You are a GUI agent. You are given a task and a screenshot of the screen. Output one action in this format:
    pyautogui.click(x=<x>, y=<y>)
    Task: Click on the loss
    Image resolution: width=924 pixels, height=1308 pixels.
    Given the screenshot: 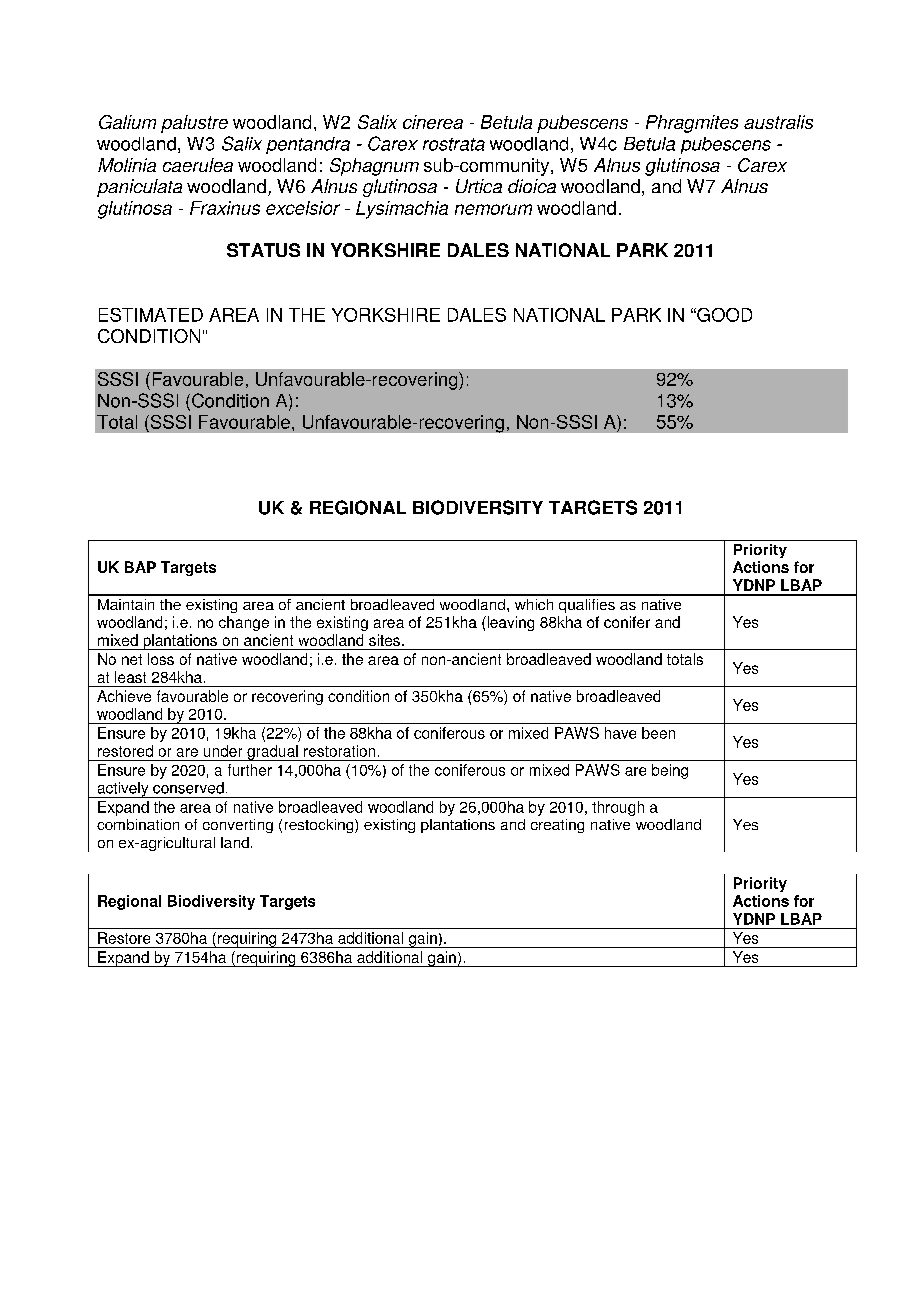 What is the action you would take?
    pyautogui.click(x=161, y=659)
